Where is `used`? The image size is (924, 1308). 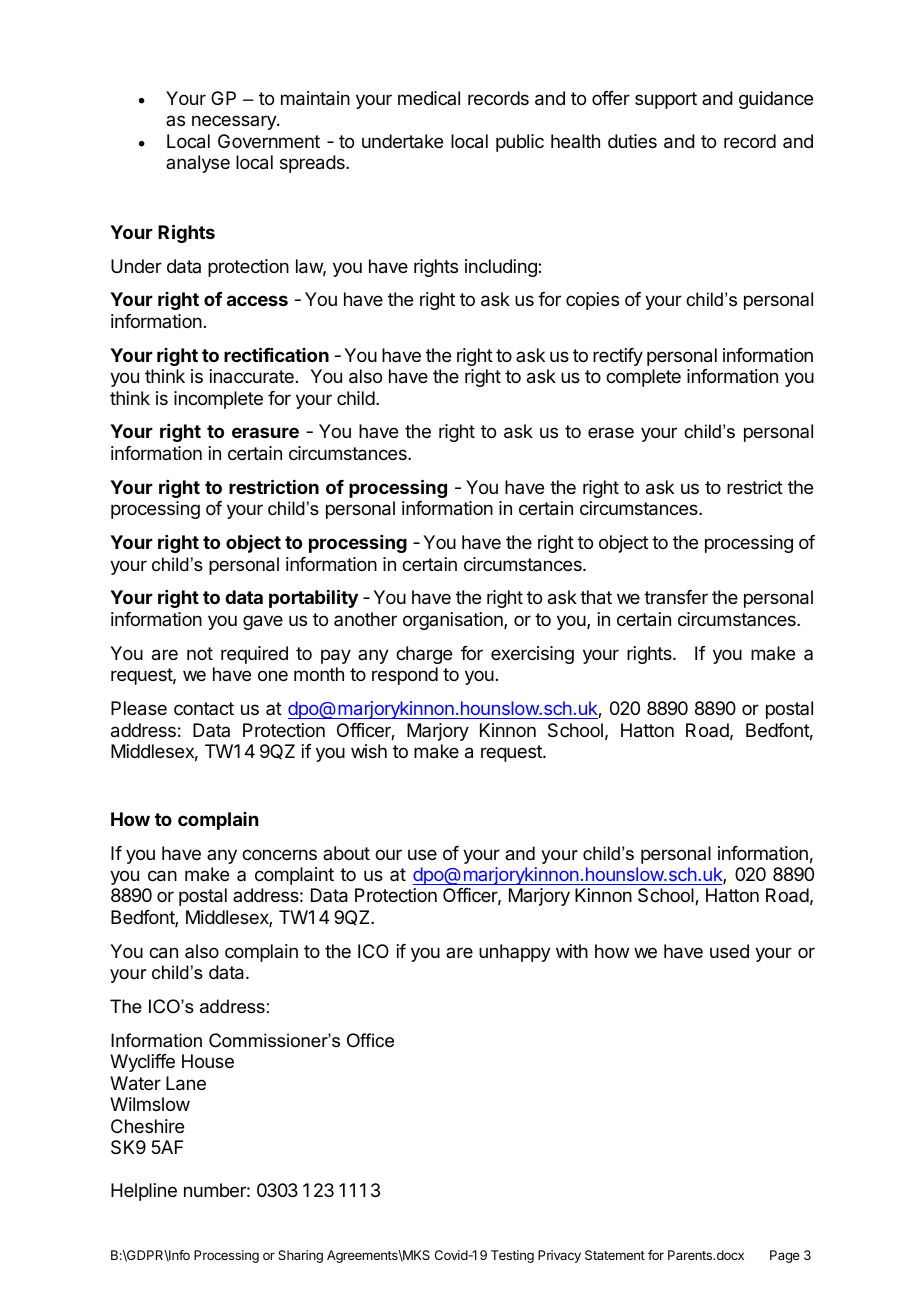
used is located at coordinates (729, 951).
